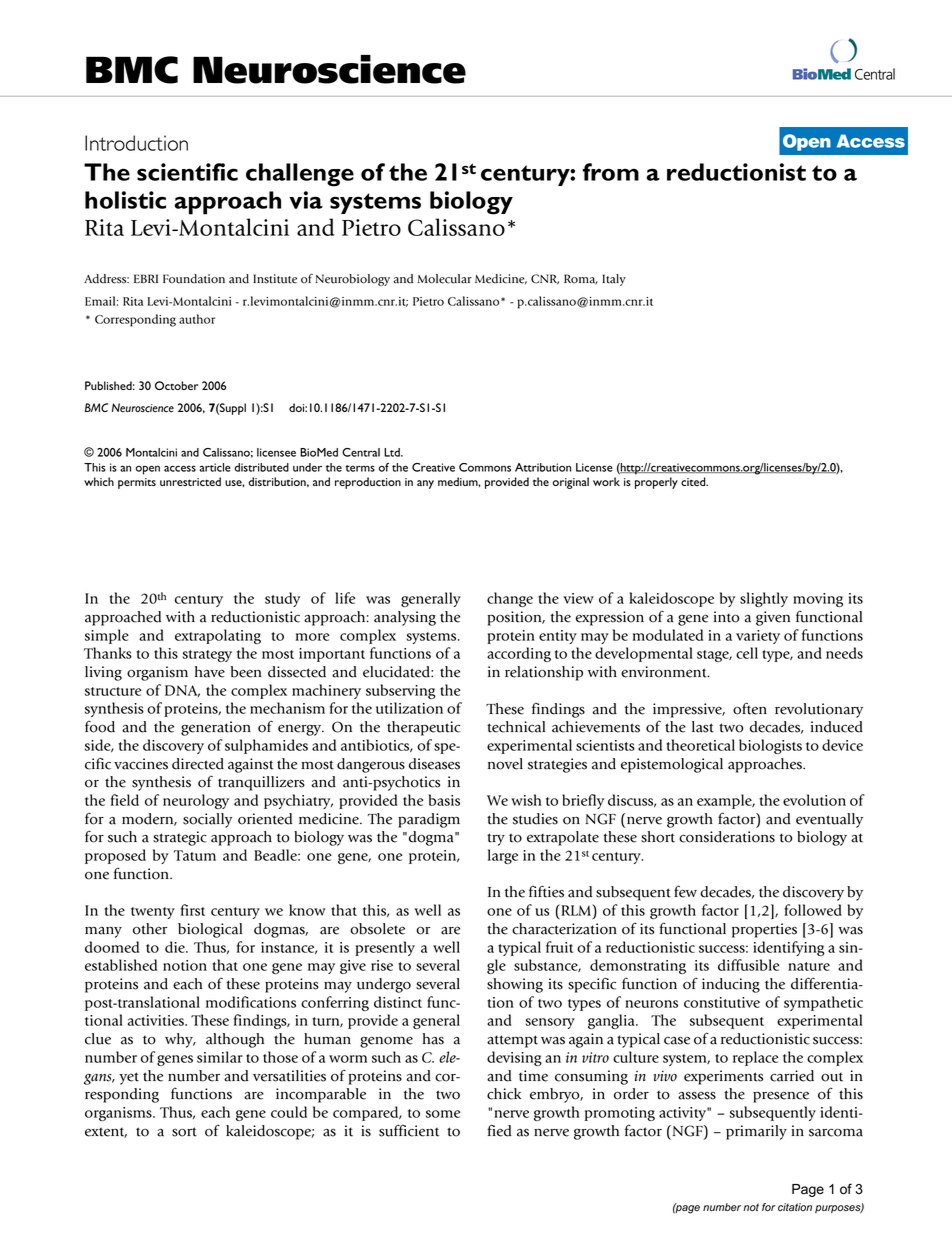 This screenshot has height=1237, width=952. I want to click on October, so click(176, 385).
